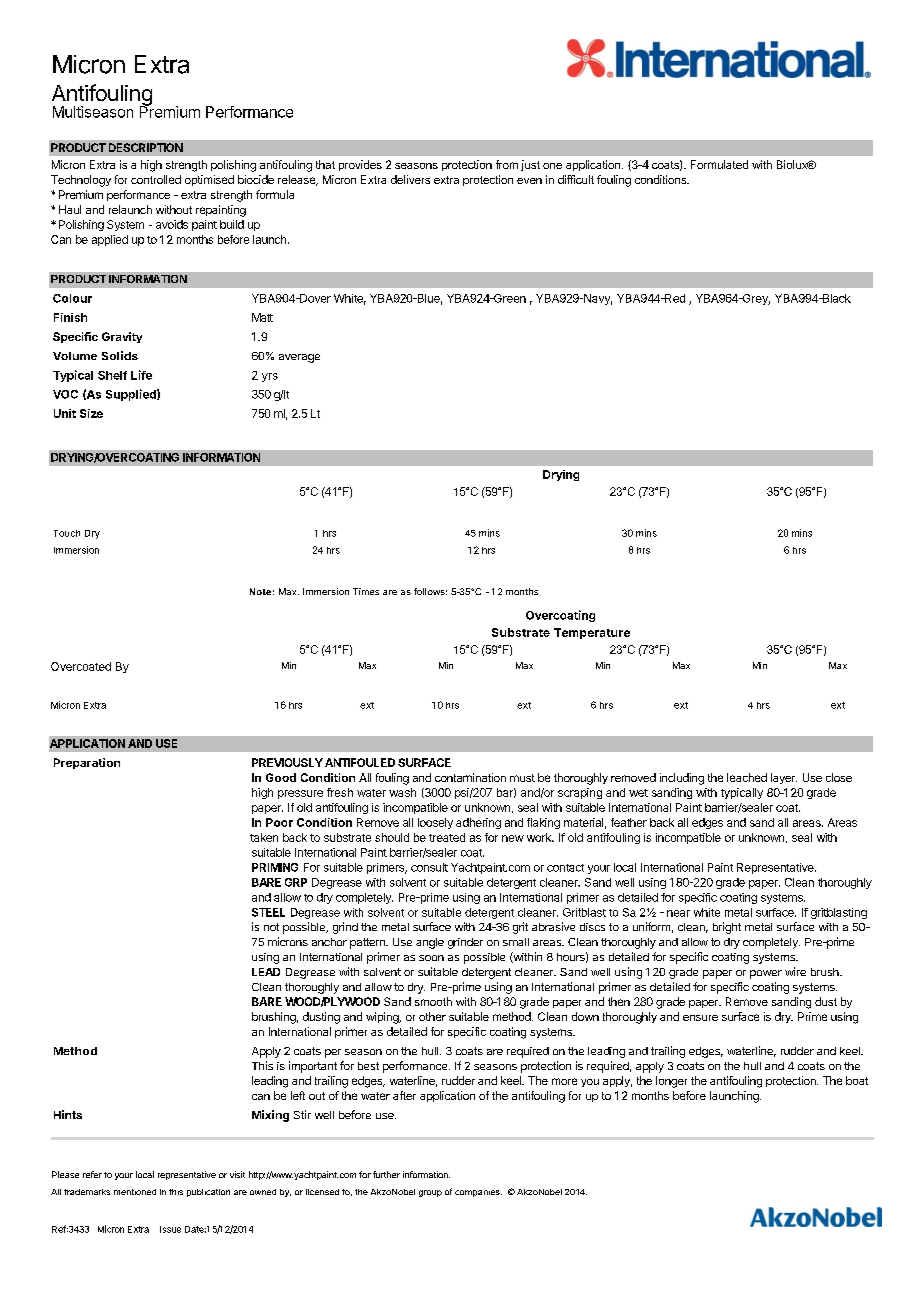 The image size is (924, 1308). I want to click on longer, so click(671, 1082).
